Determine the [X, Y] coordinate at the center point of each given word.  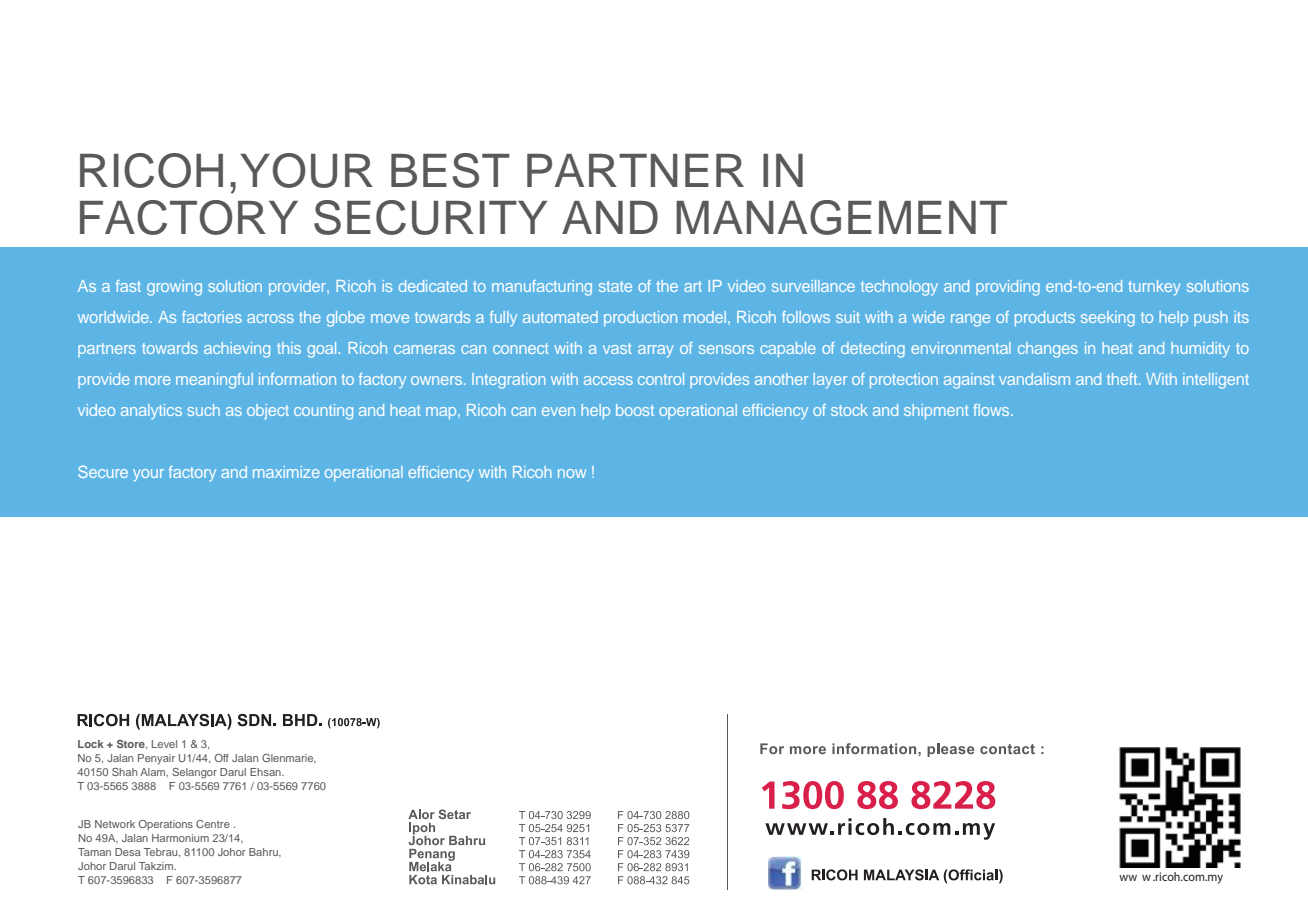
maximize [286, 472]
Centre [213, 824]
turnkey [1155, 288]
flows [992, 410]
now [572, 473]
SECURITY [430, 217]
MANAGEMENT [841, 217]
